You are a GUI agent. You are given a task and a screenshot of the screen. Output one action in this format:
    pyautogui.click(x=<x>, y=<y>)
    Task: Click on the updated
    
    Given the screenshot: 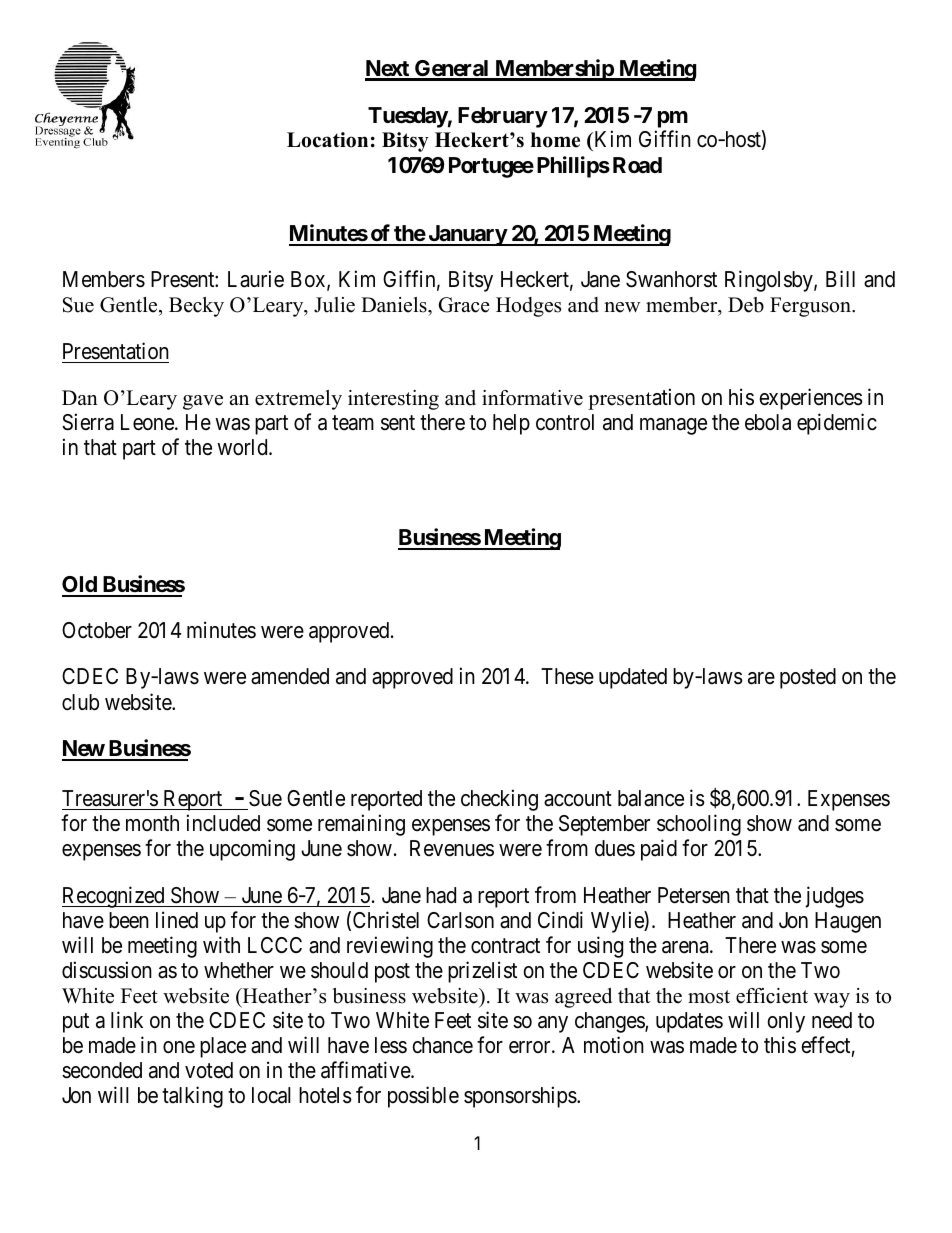 What is the action you would take?
    pyautogui.click(x=633, y=678)
